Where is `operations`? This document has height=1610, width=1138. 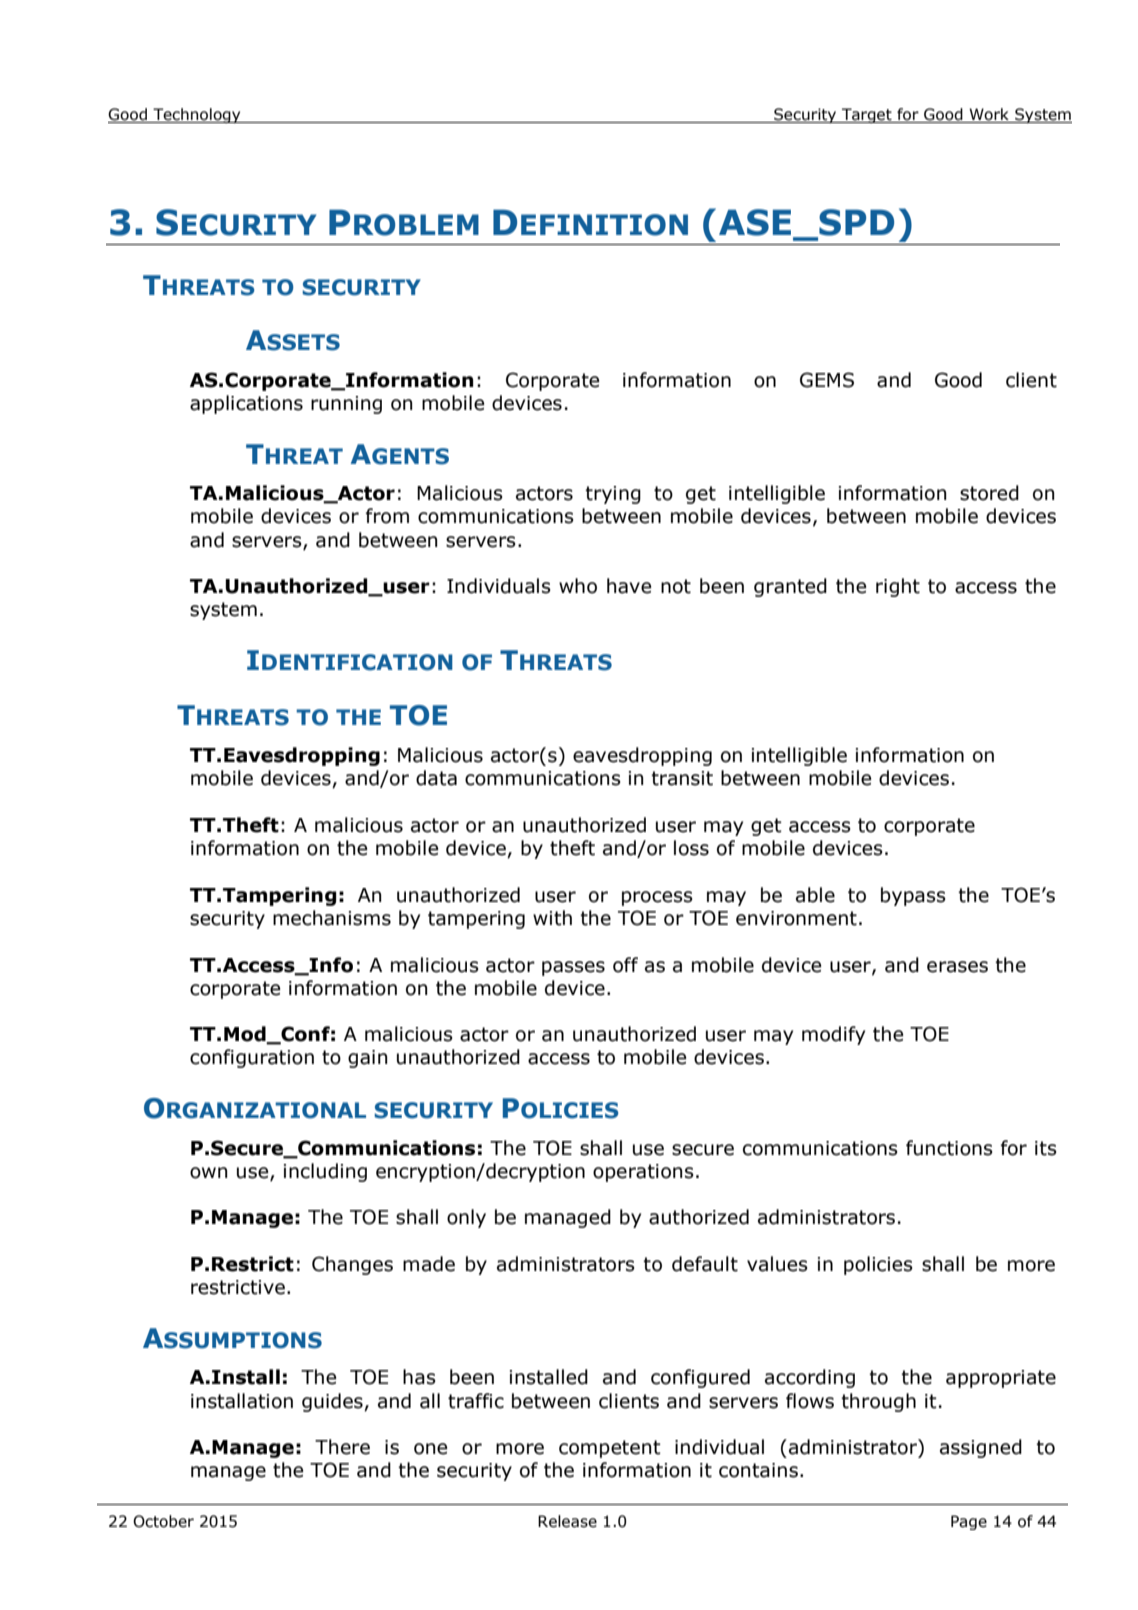
operations is located at coordinates (643, 1173).
